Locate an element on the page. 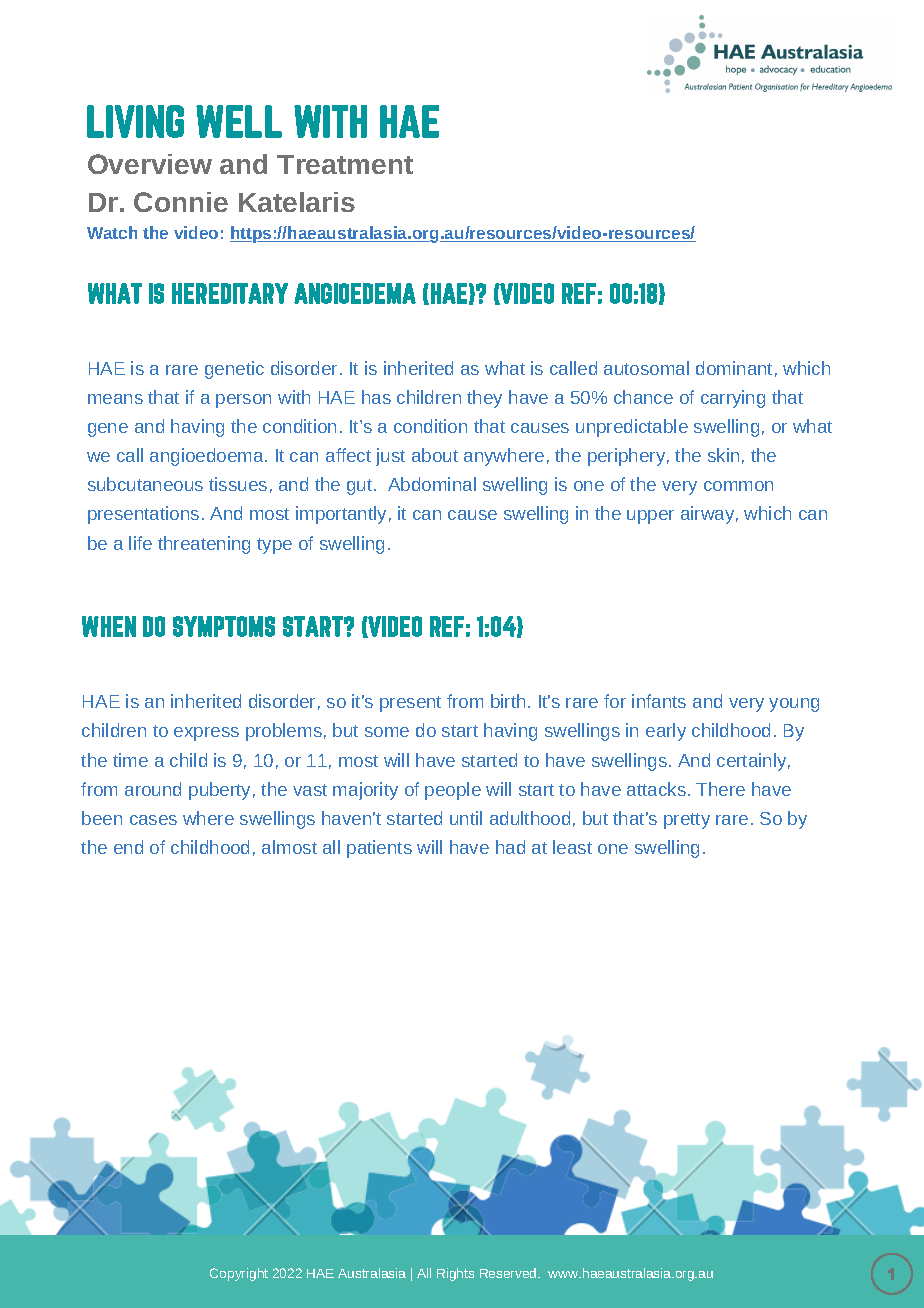 The width and height of the document is (924, 1308). Copyright is located at coordinates (239, 1274).
